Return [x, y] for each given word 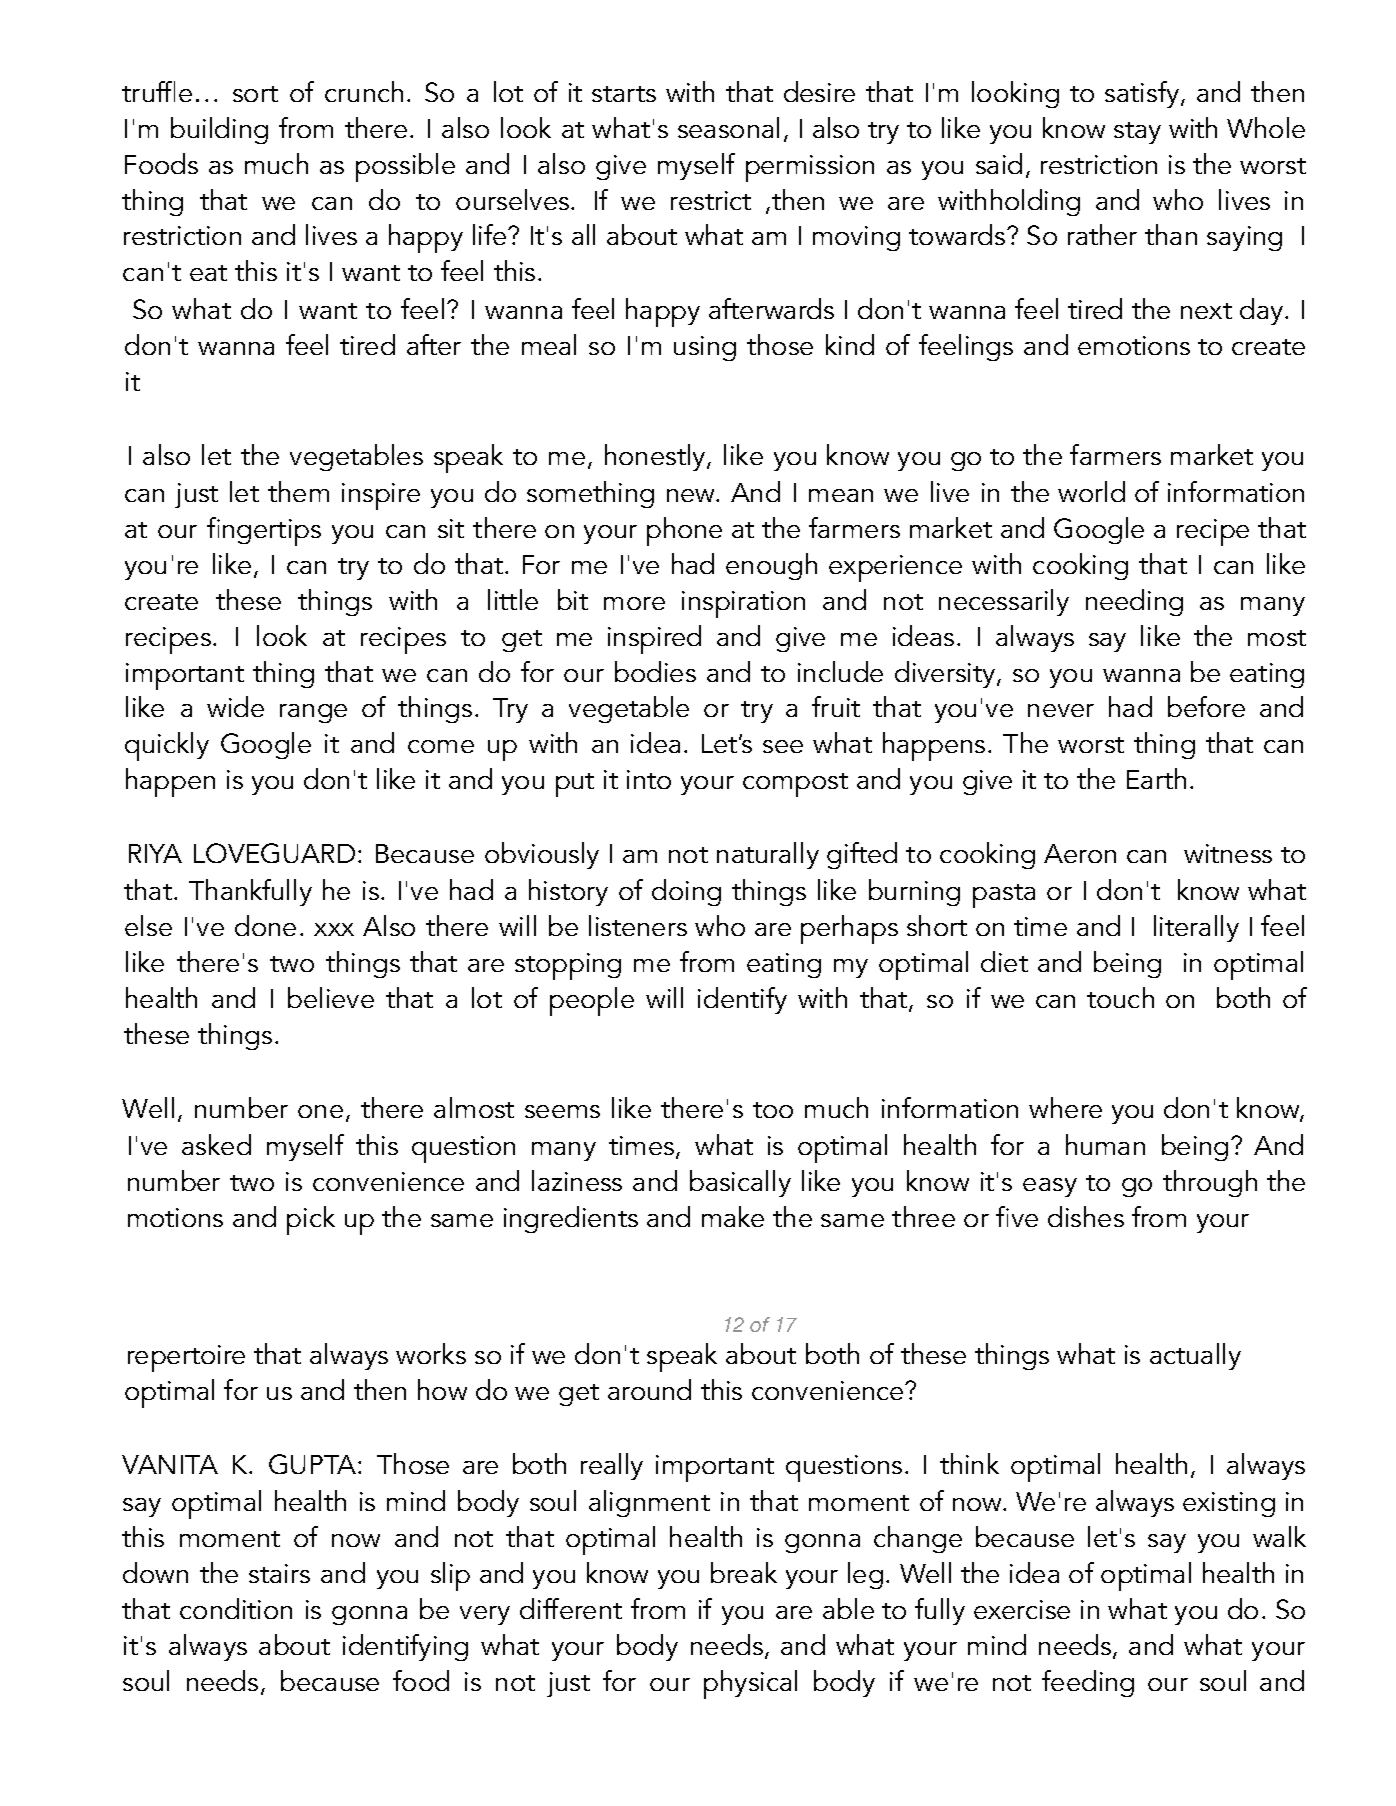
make [733, 1216]
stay [1137, 133]
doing [686, 892]
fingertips [264, 531]
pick [311, 1220]
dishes [1086, 1216]
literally [1196, 928]
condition [236, 1608]
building [219, 130]
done [265, 925]
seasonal [728, 127]
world [1091, 491]
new [692, 495]
